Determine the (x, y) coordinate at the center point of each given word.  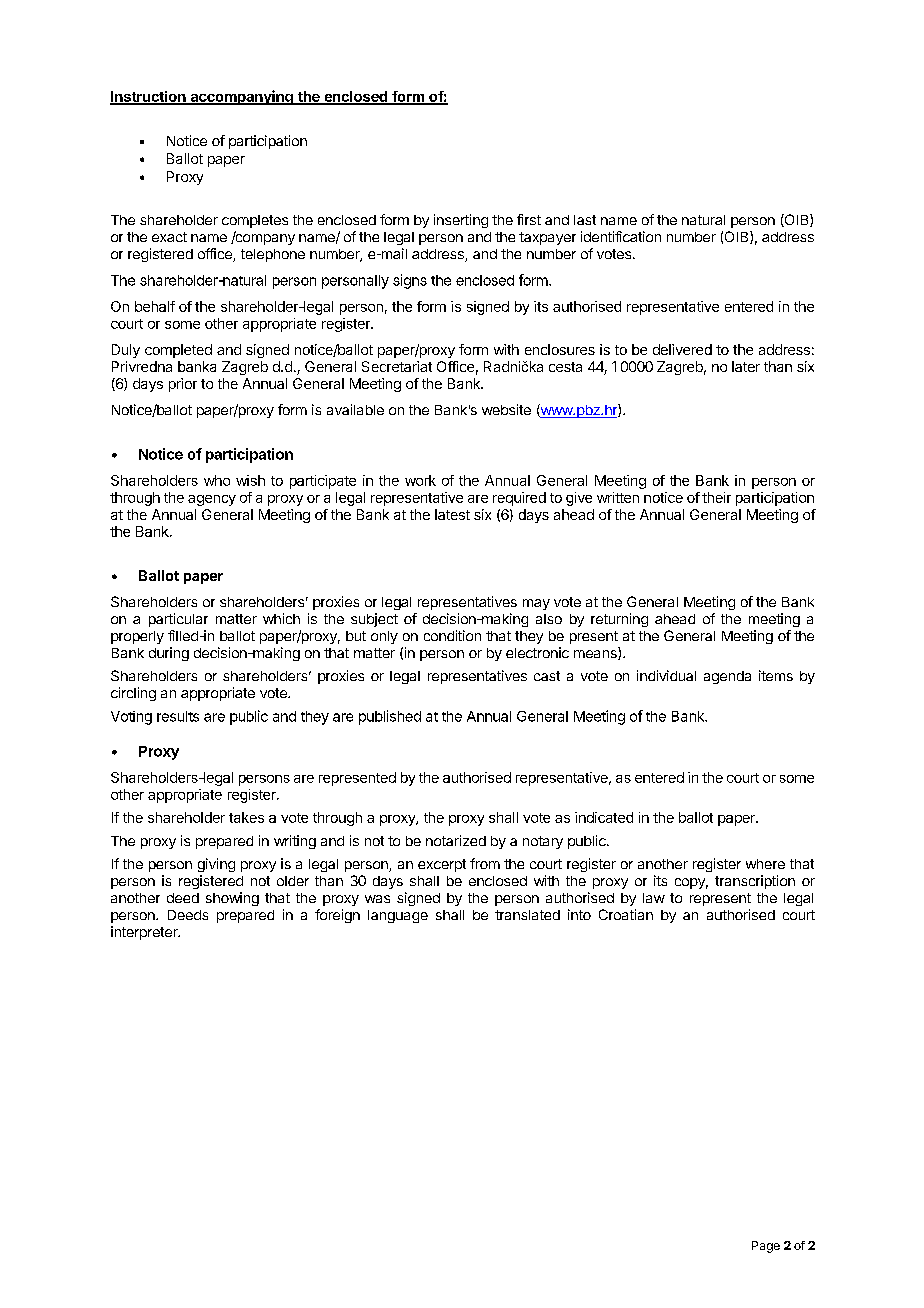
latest (452, 514)
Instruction (149, 97)
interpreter (145, 933)
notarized (456, 840)
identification (621, 236)
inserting (461, 221)
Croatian (626, 914)
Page (766, 1247)
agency (212, 500)
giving (216, 865)
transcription (755, 882)
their (716, 497)
